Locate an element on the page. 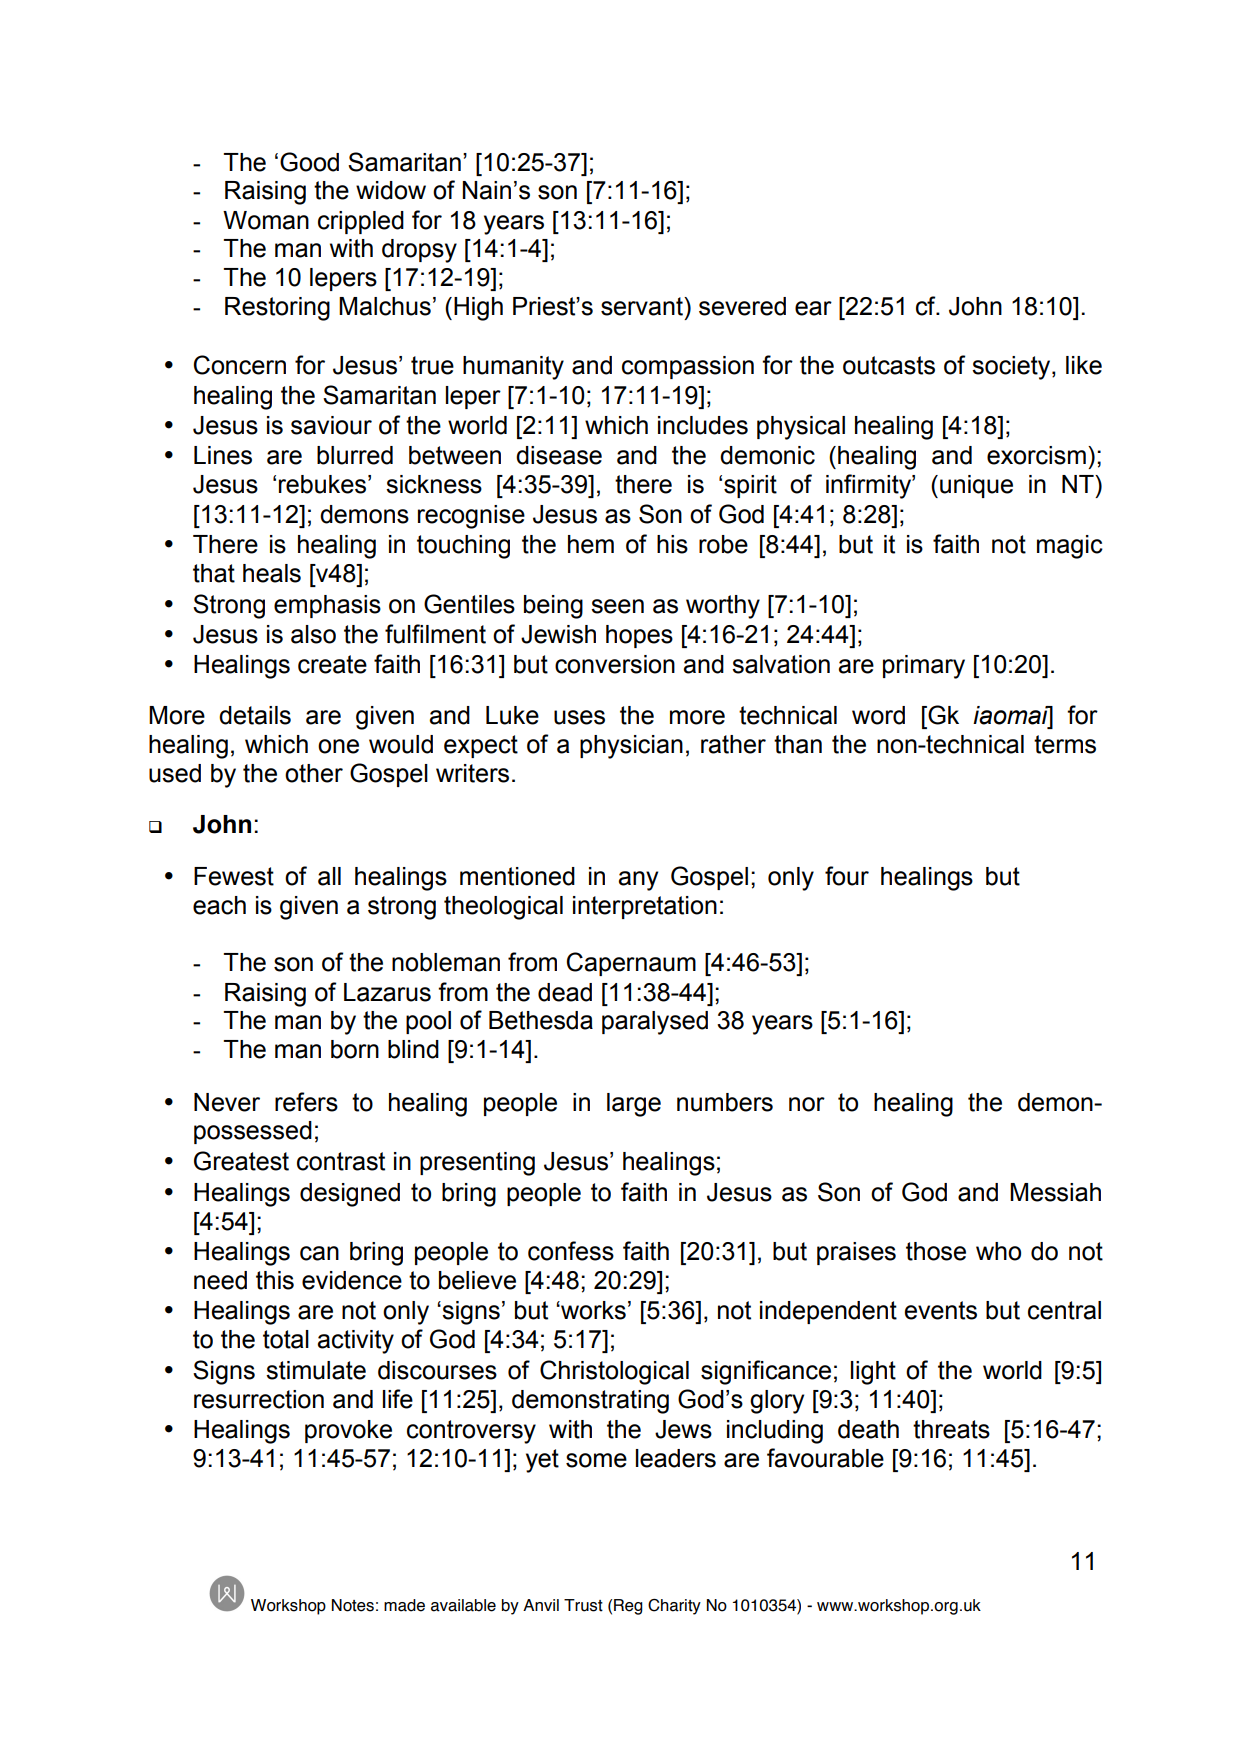 The height and width of the document is (1763, 1246). Notes is located at coordinates (353, 1605).
